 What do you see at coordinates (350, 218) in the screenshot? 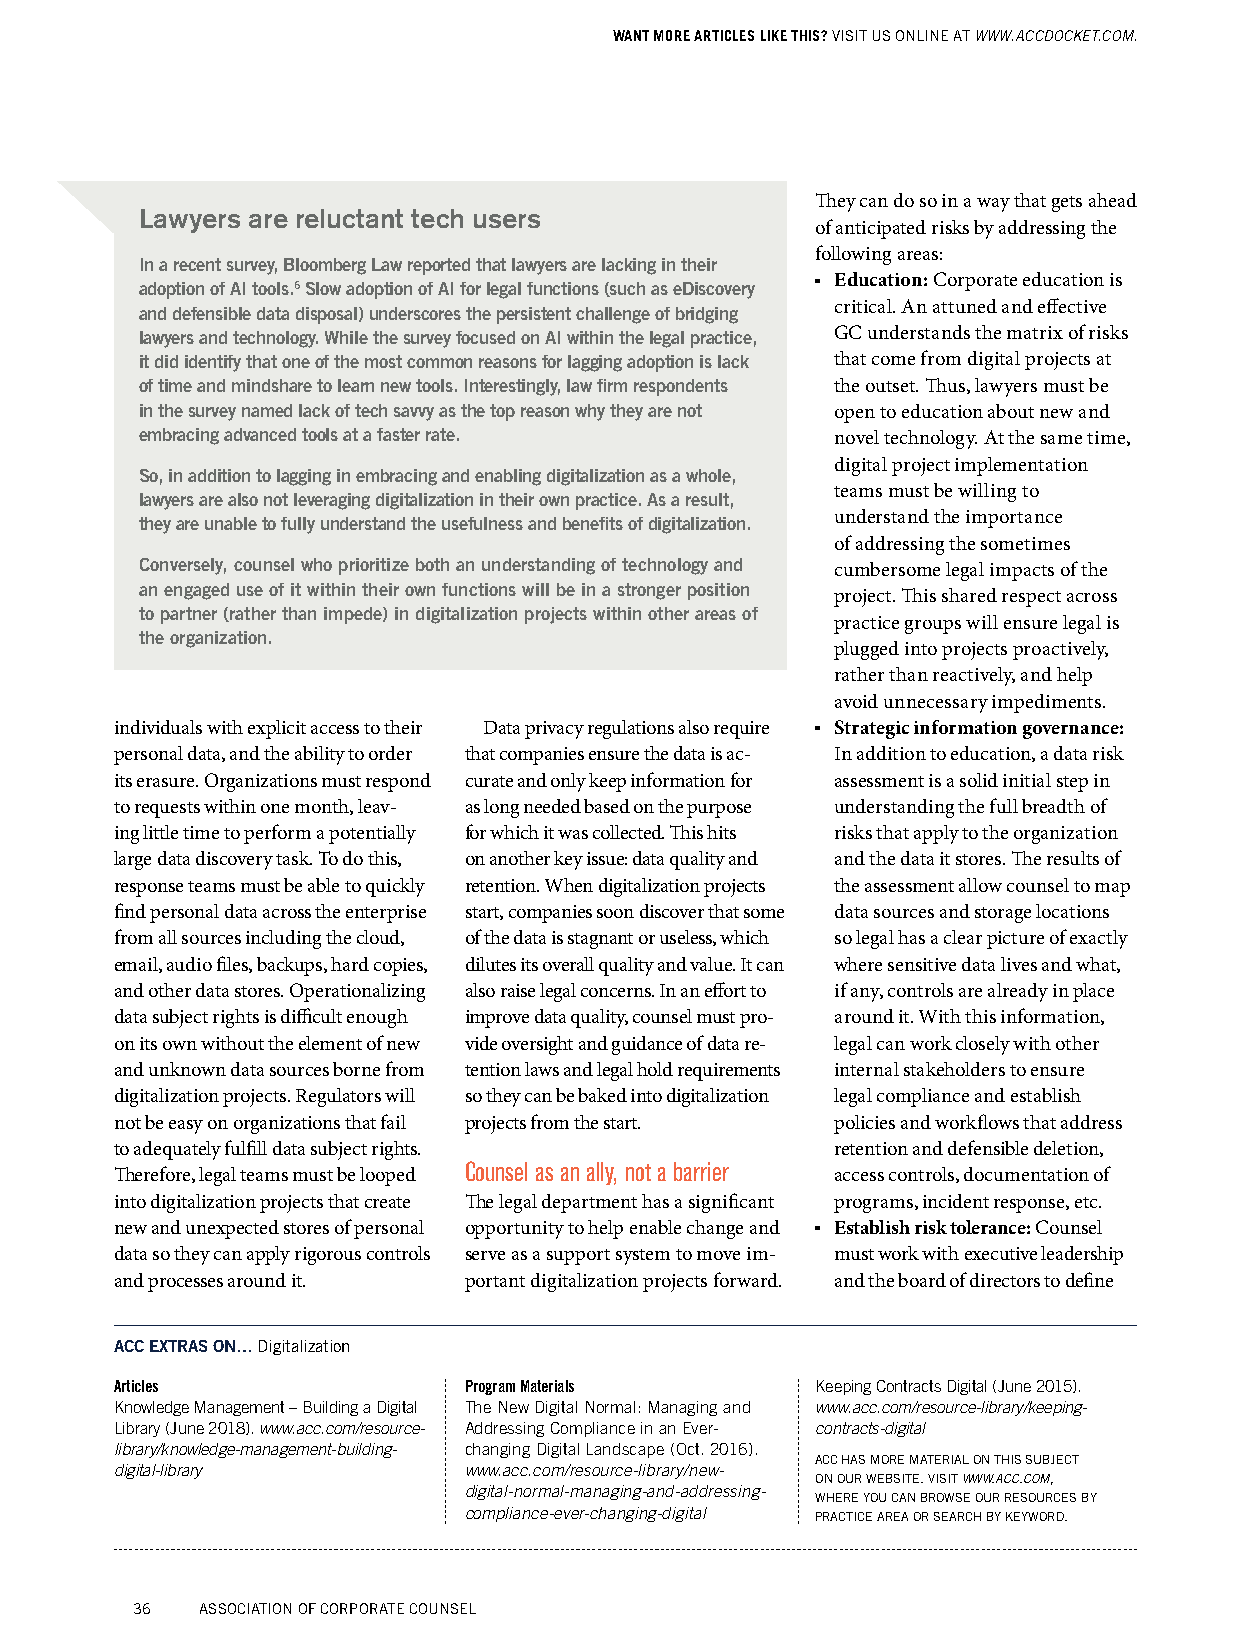
I see `reluctant` at bounding box center [350, 218].
